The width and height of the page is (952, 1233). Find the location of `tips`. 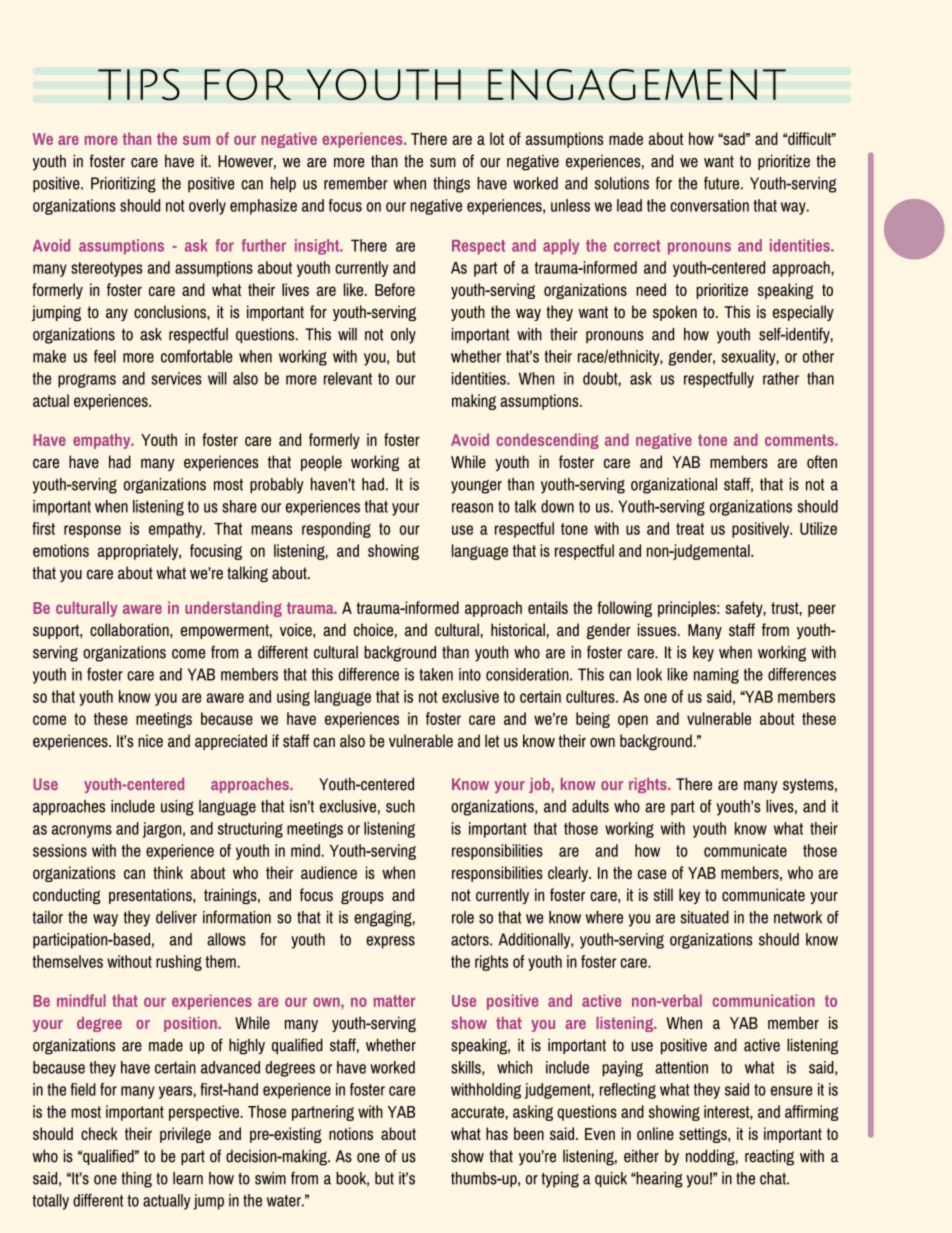

tips is located at coordinates (139, 85).
